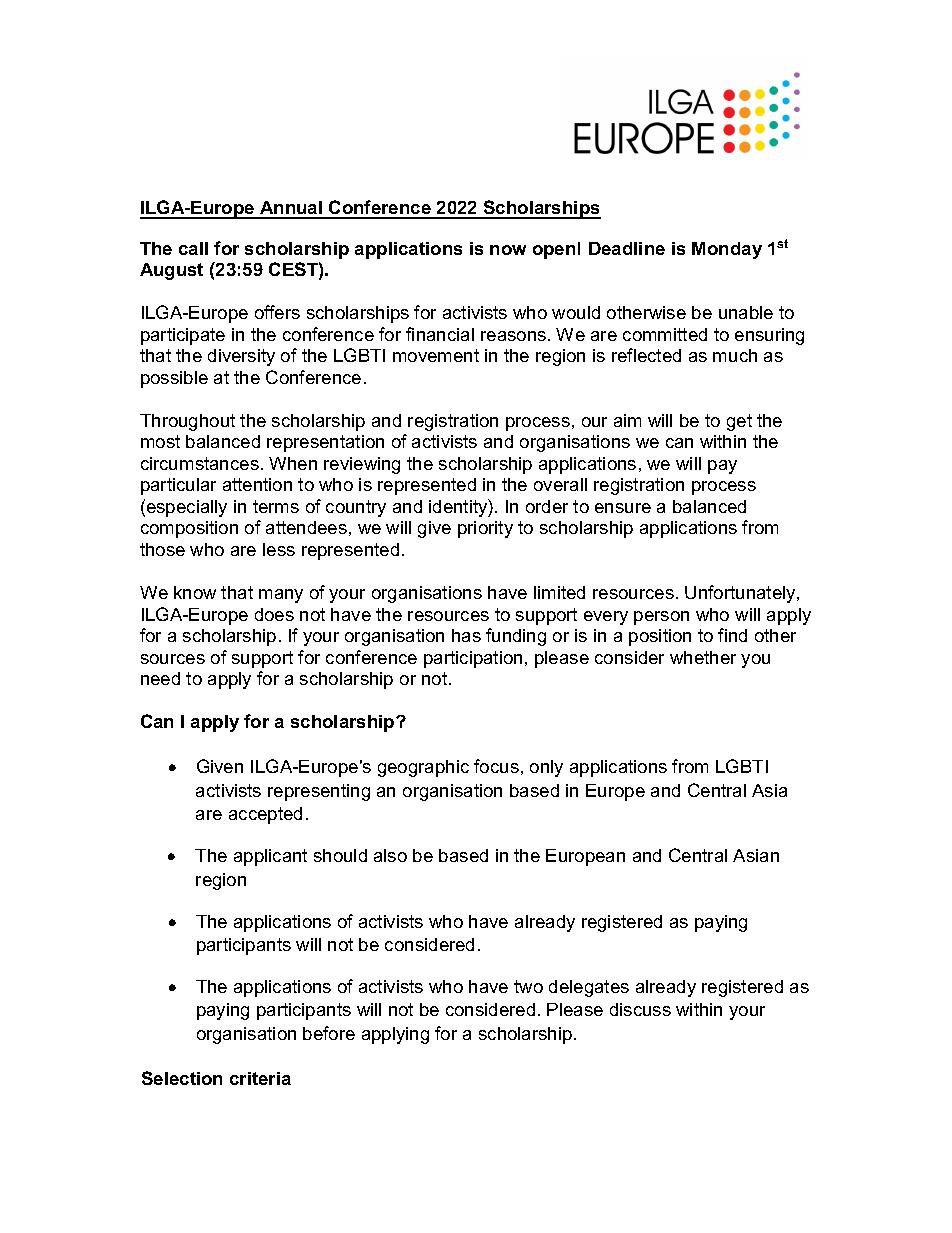  What do you see at coordinates (200, 463) in the screenshot?
I see `circumstances` at bounding box center [200, 463].
